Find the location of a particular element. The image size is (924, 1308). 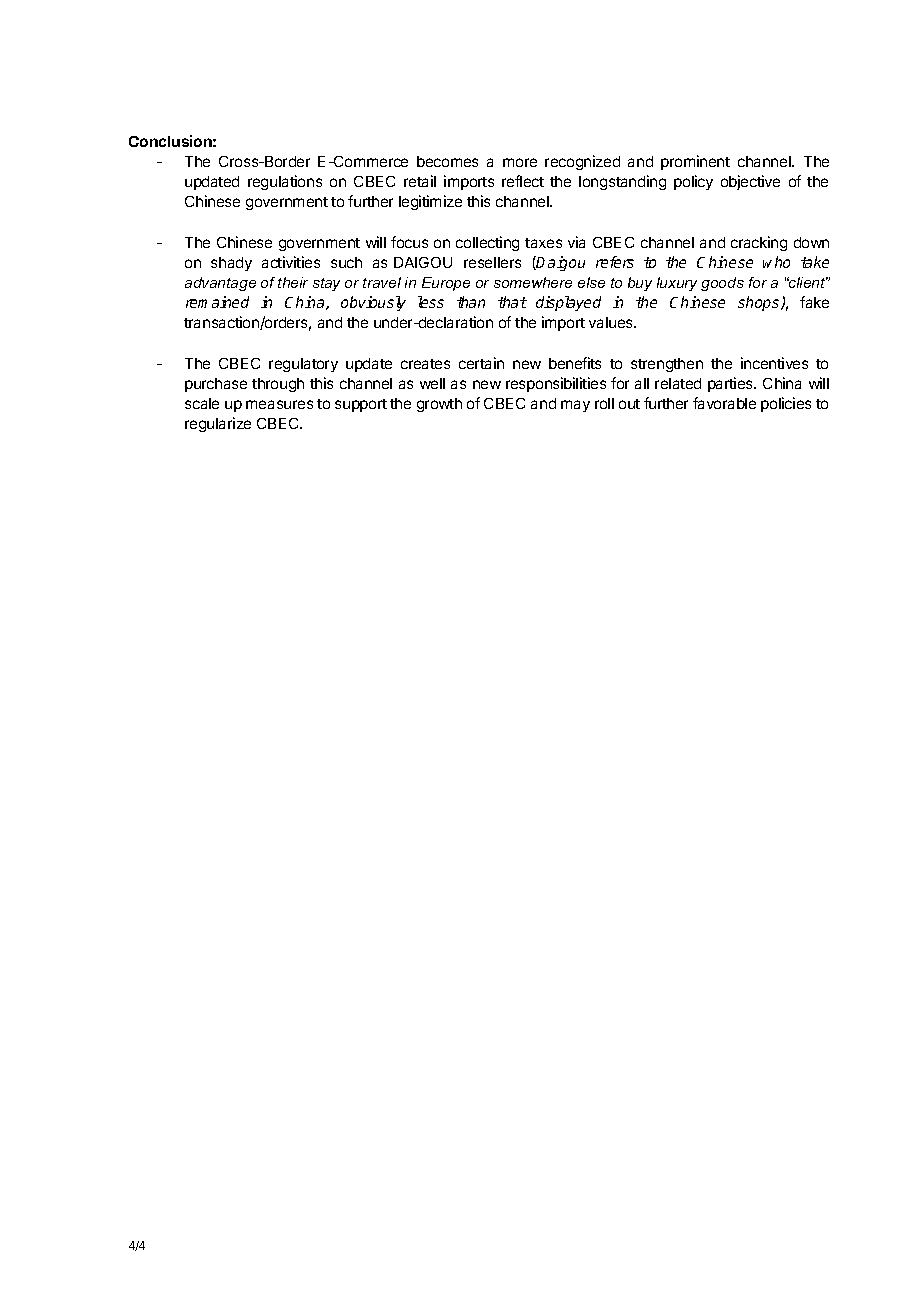

goods is located at coordinates (722, 284).
